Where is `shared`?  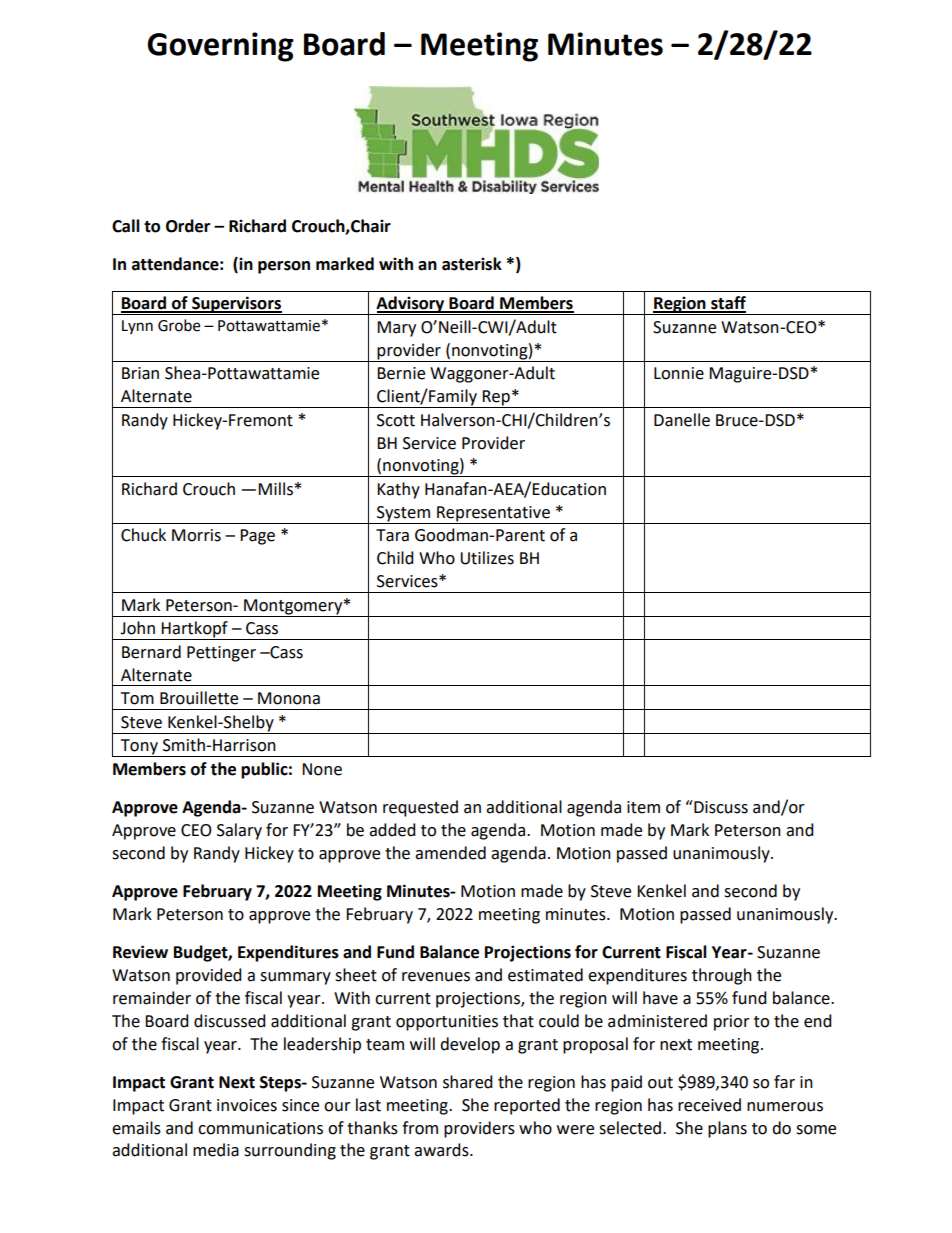
shared is located at coordinates (468, 1082).
